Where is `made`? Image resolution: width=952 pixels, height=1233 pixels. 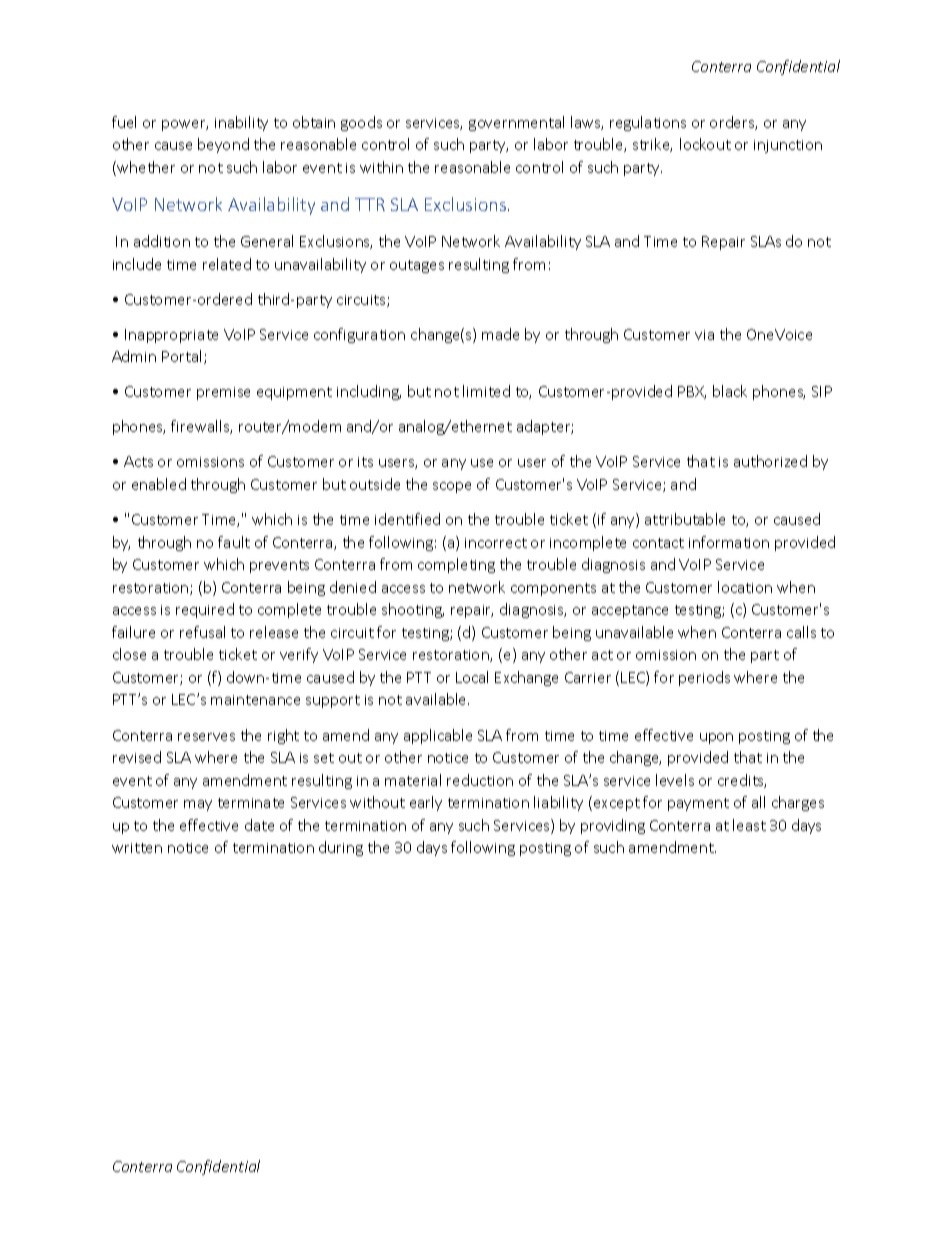
made is located at coordinates (500, 334).
